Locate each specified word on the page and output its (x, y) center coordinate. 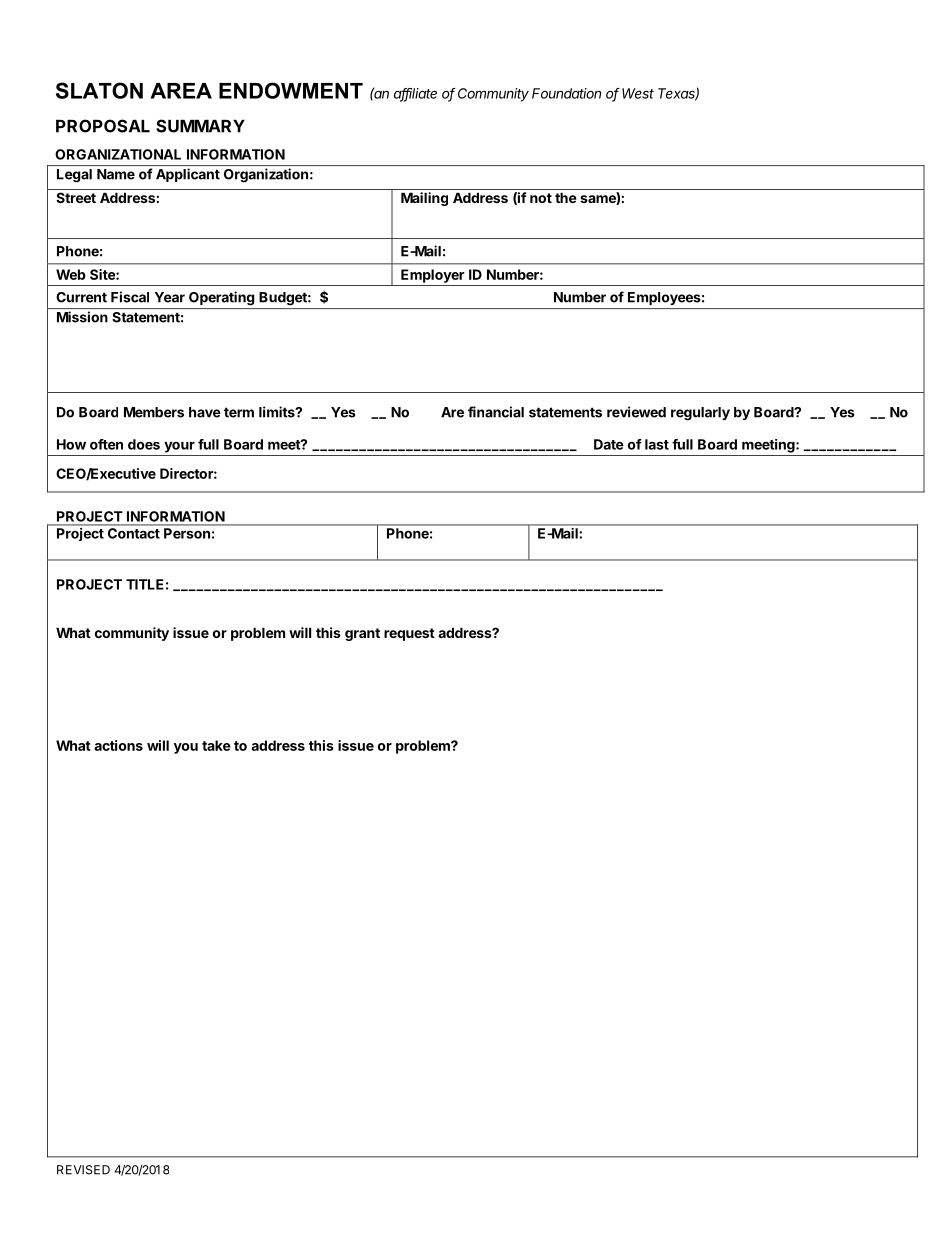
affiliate (415, 94)
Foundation (566, 93)
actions (118, 745)
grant (362, 634)
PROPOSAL (103, 126)
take (216, 745)
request (409, 634)
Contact (134, 533)
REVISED (83, 1170)
